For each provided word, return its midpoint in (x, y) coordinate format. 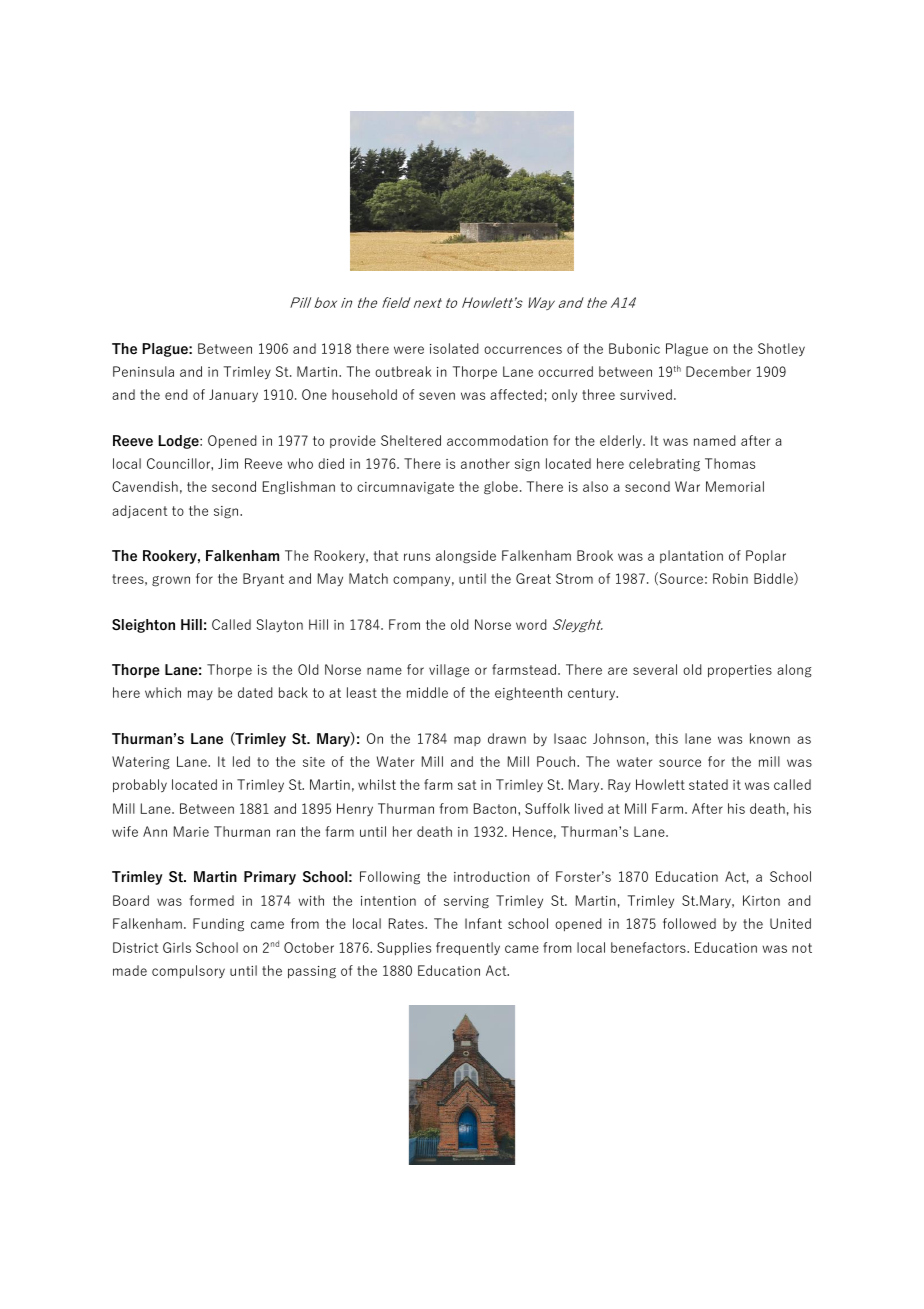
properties (740, 671)
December (718, 371)
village (449, 671)
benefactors (649, 947)
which (163, 692)
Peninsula (143, 371)
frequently (468, 949)
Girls (177, 947)
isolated (454, 348)
